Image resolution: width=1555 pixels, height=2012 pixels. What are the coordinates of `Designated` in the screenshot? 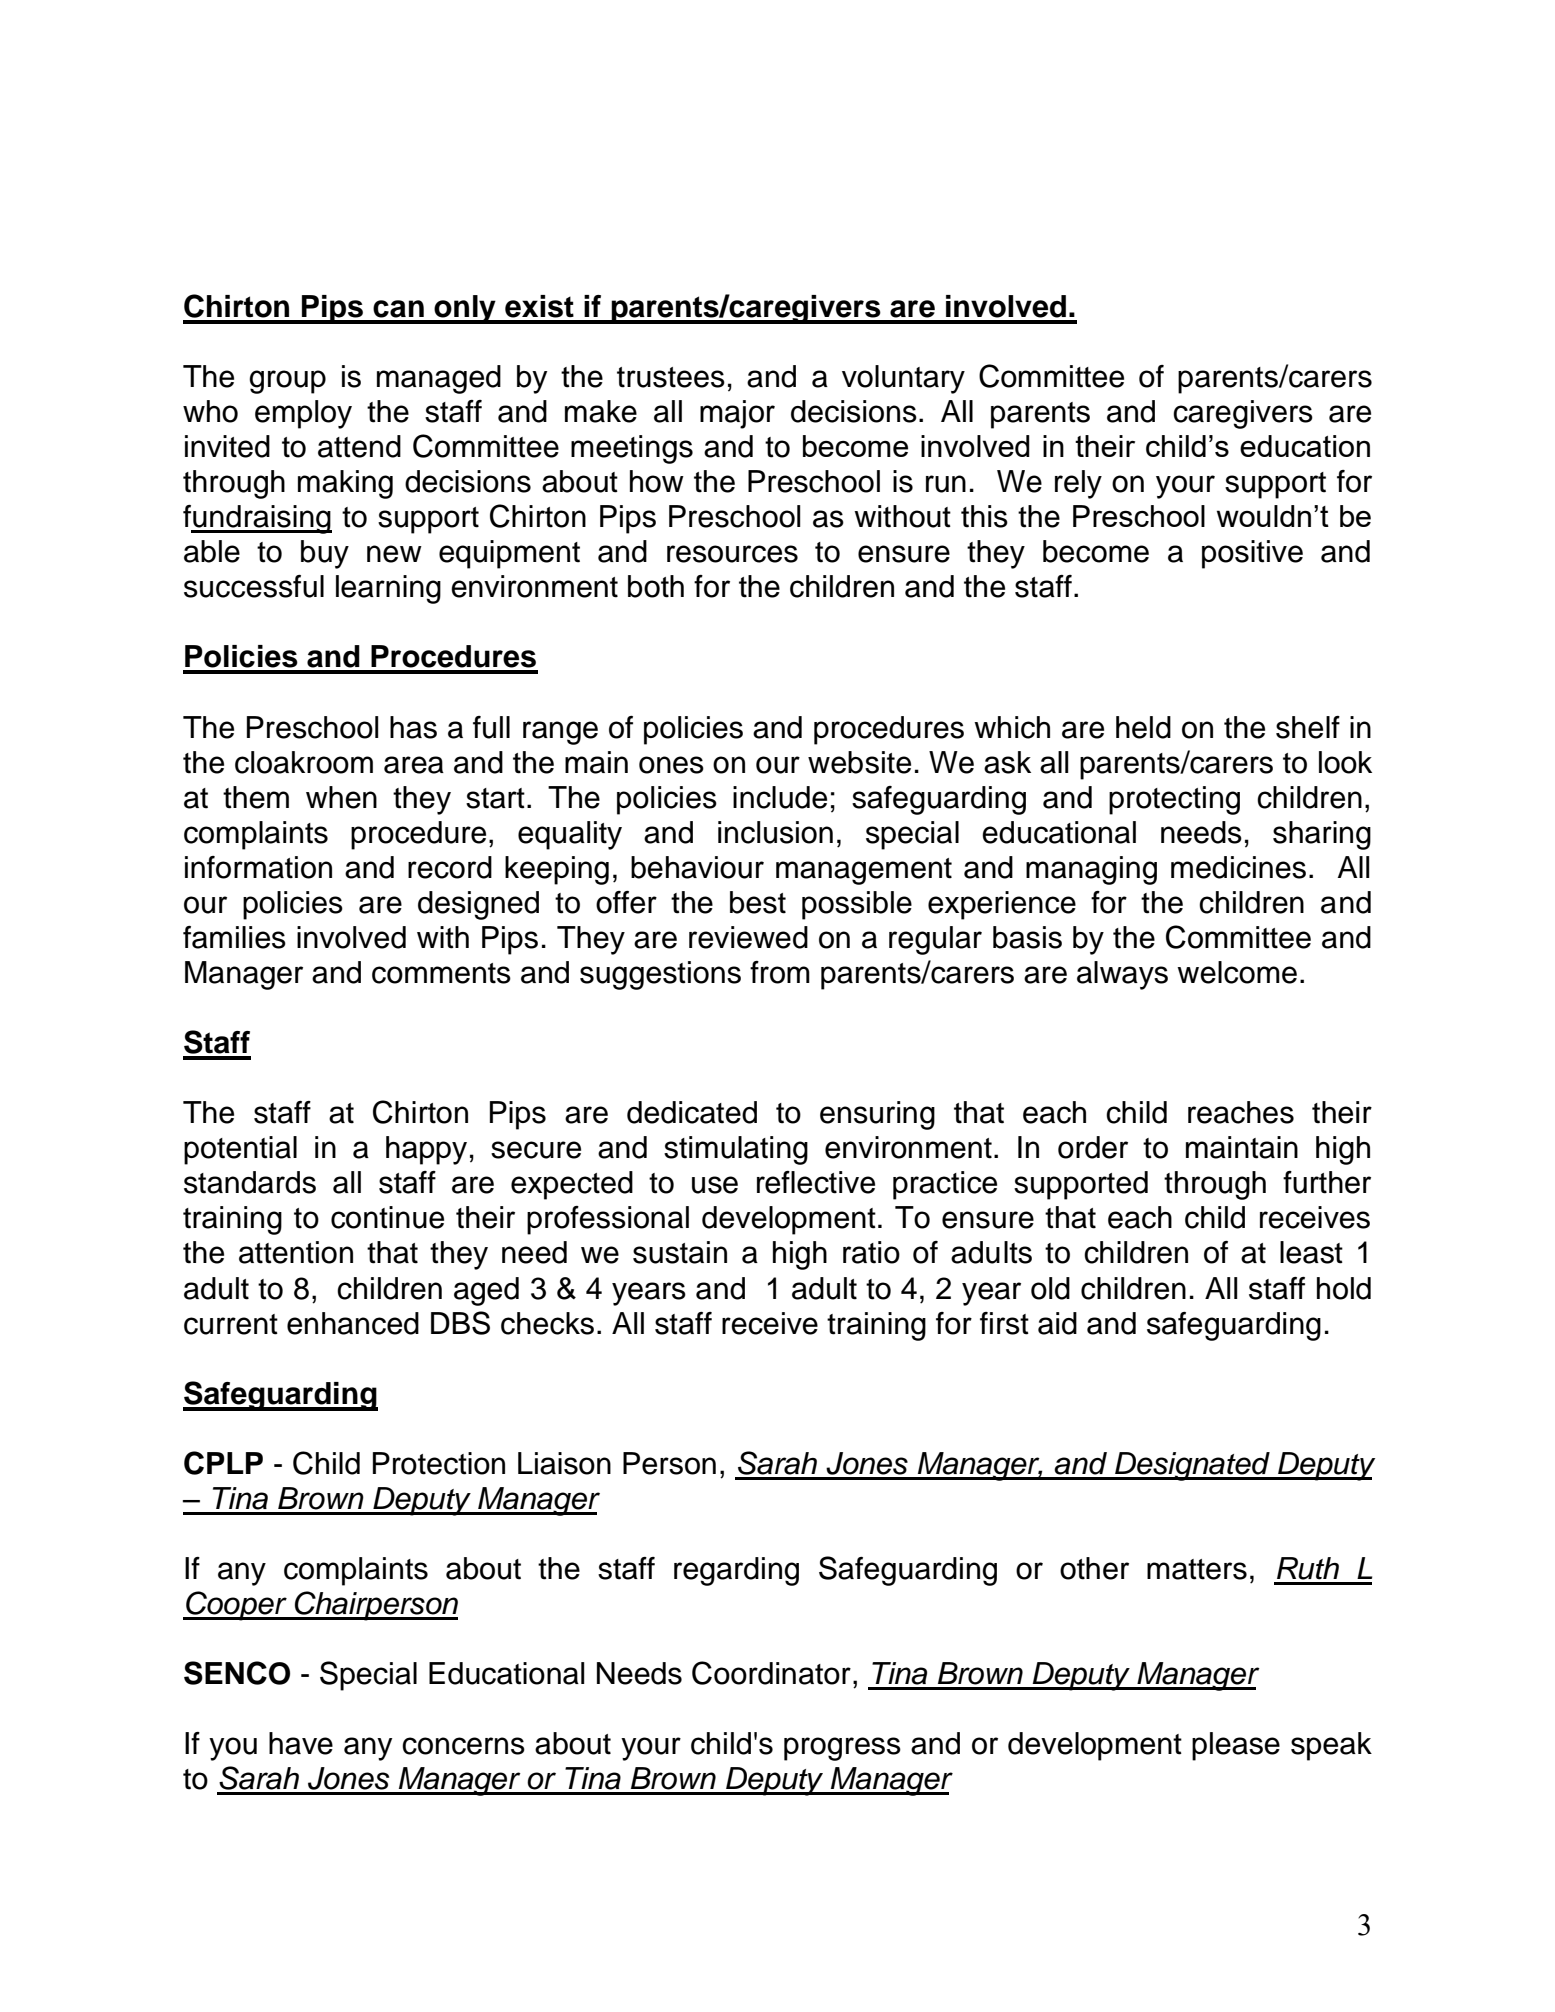 It's located at (1192, 1466).
